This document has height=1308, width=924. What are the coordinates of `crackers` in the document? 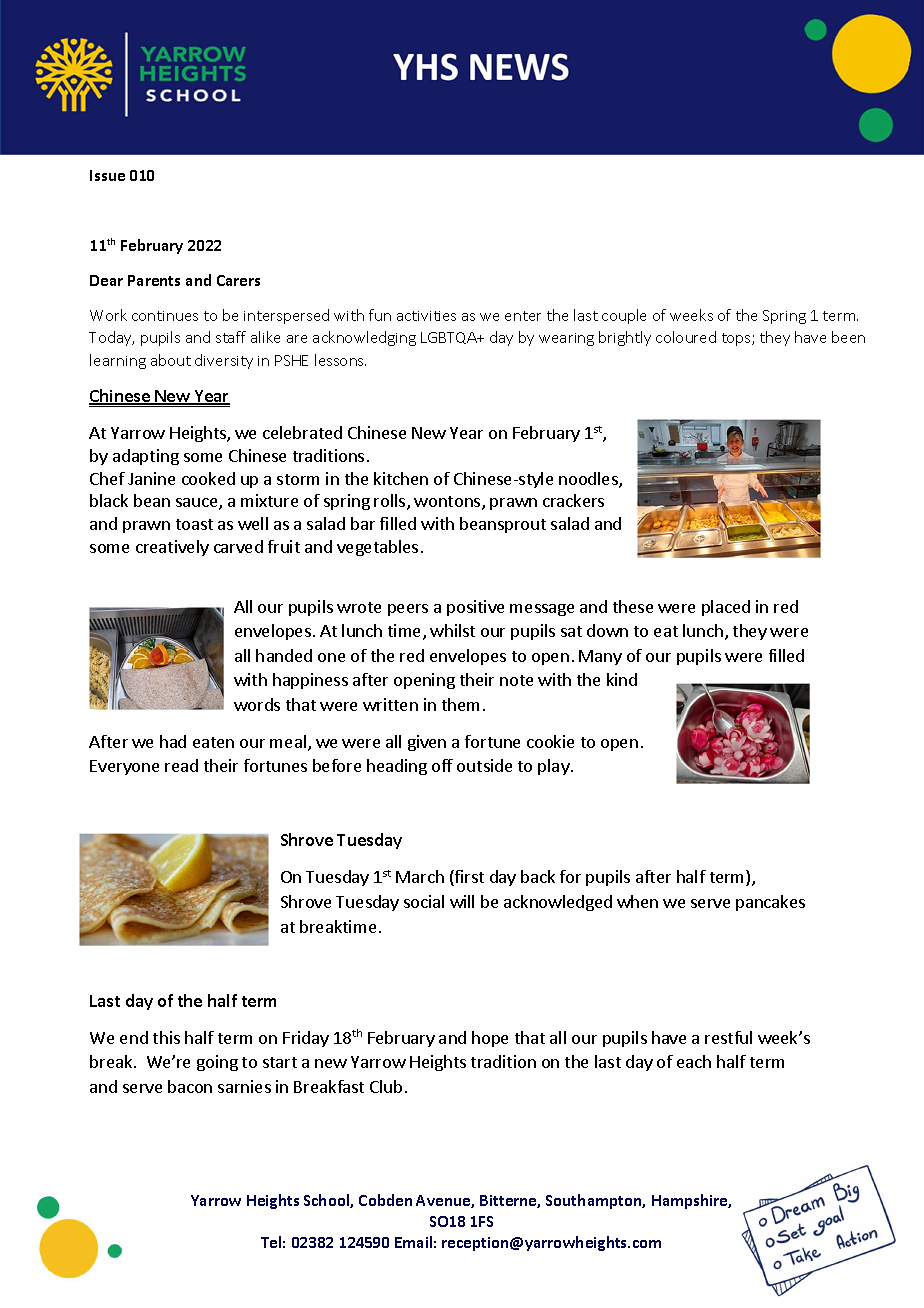 It's located at (573, 500).
